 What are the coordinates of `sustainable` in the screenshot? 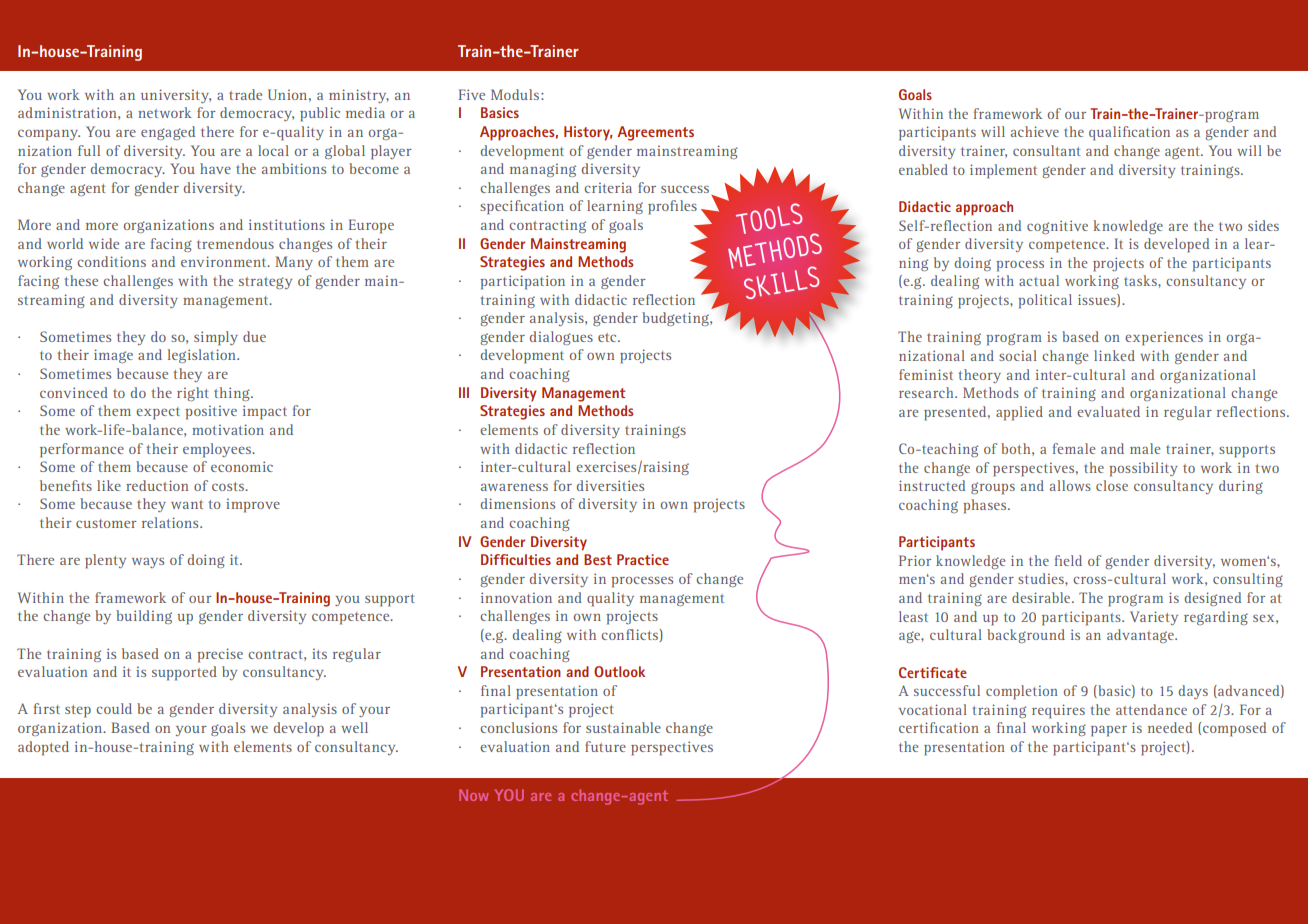 It's located at (623, 727).
